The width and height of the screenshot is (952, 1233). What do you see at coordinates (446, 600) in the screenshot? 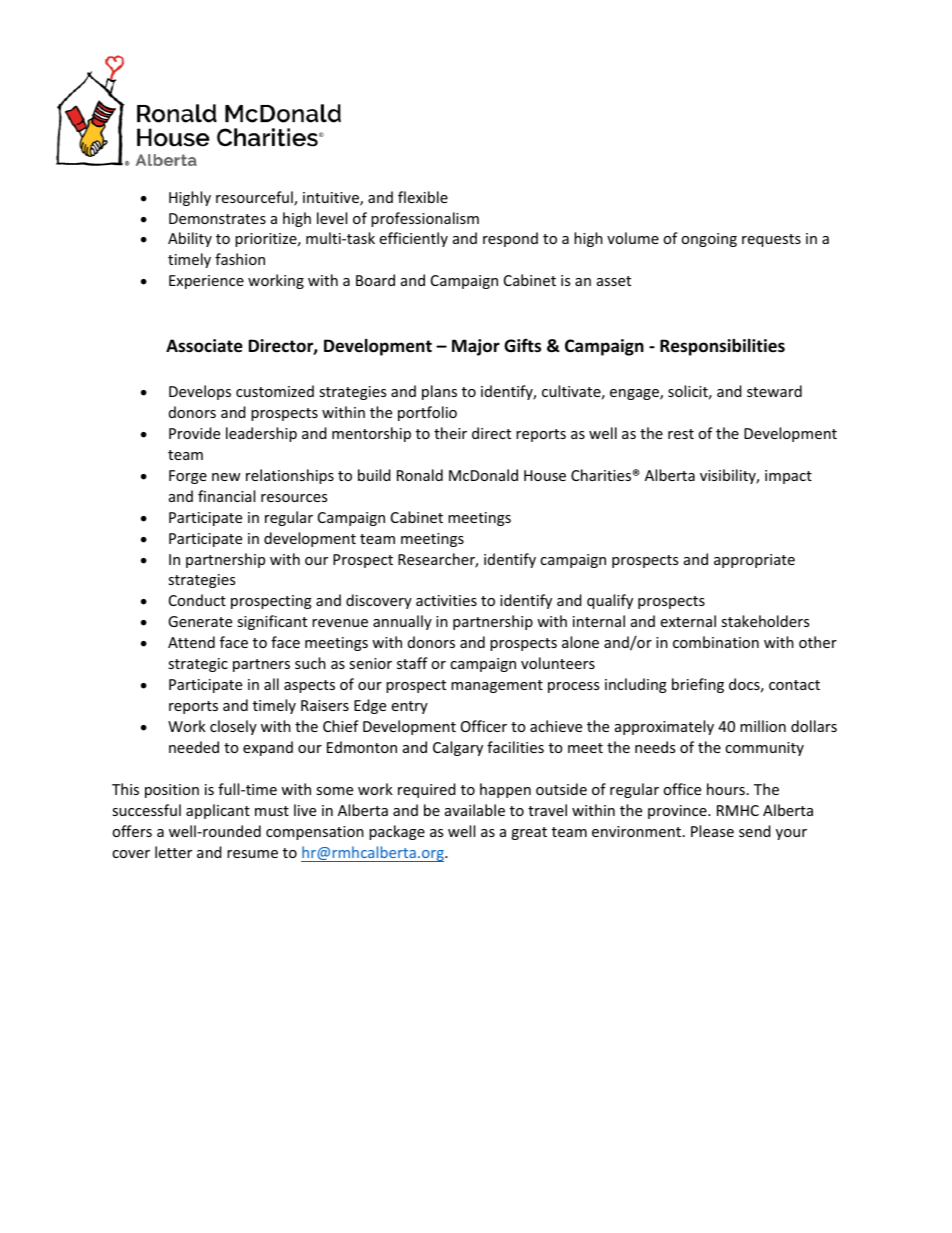
I see `activities` at bounding box center [446, 600].
